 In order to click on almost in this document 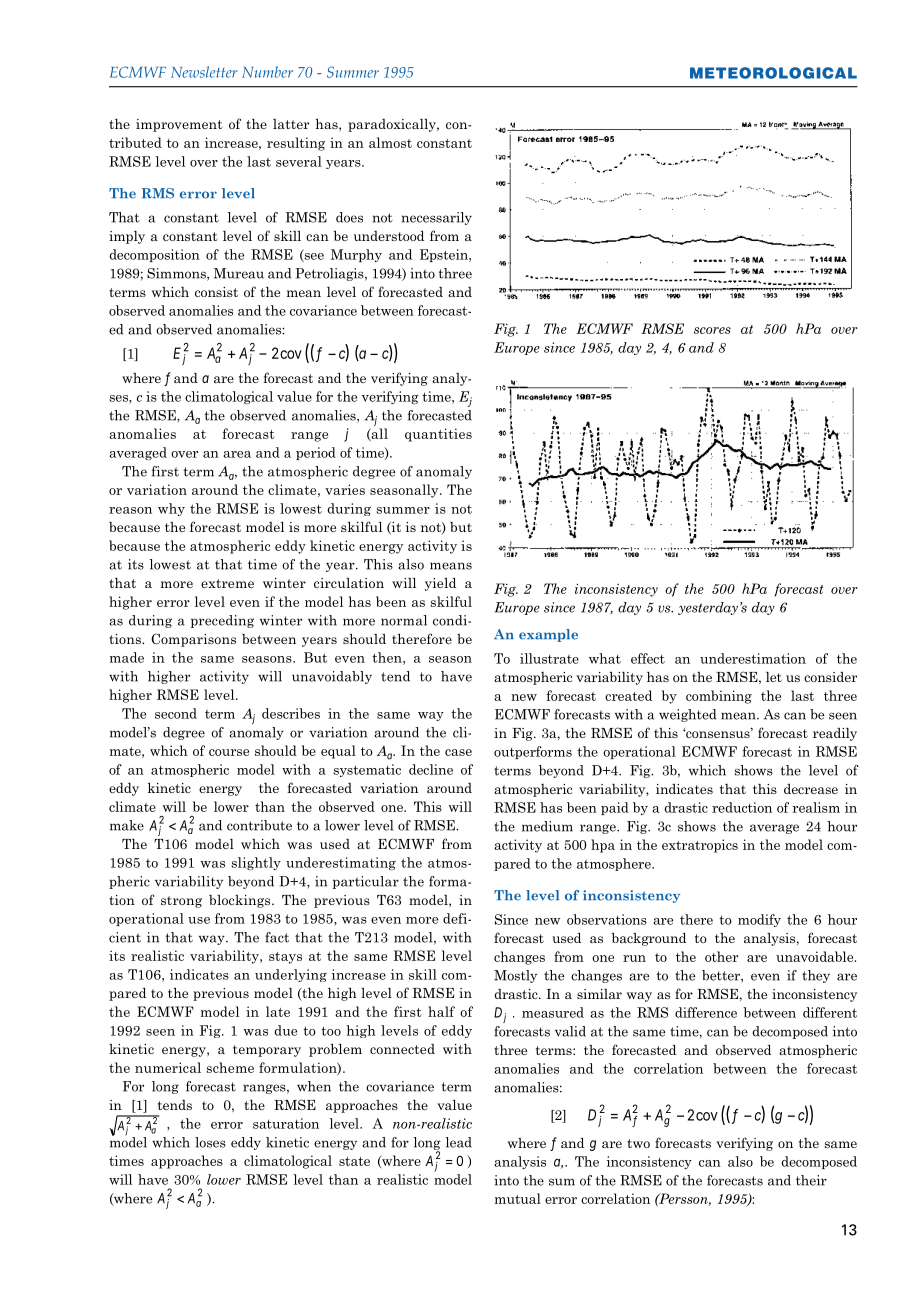, I will do `click(390, 142)`.
